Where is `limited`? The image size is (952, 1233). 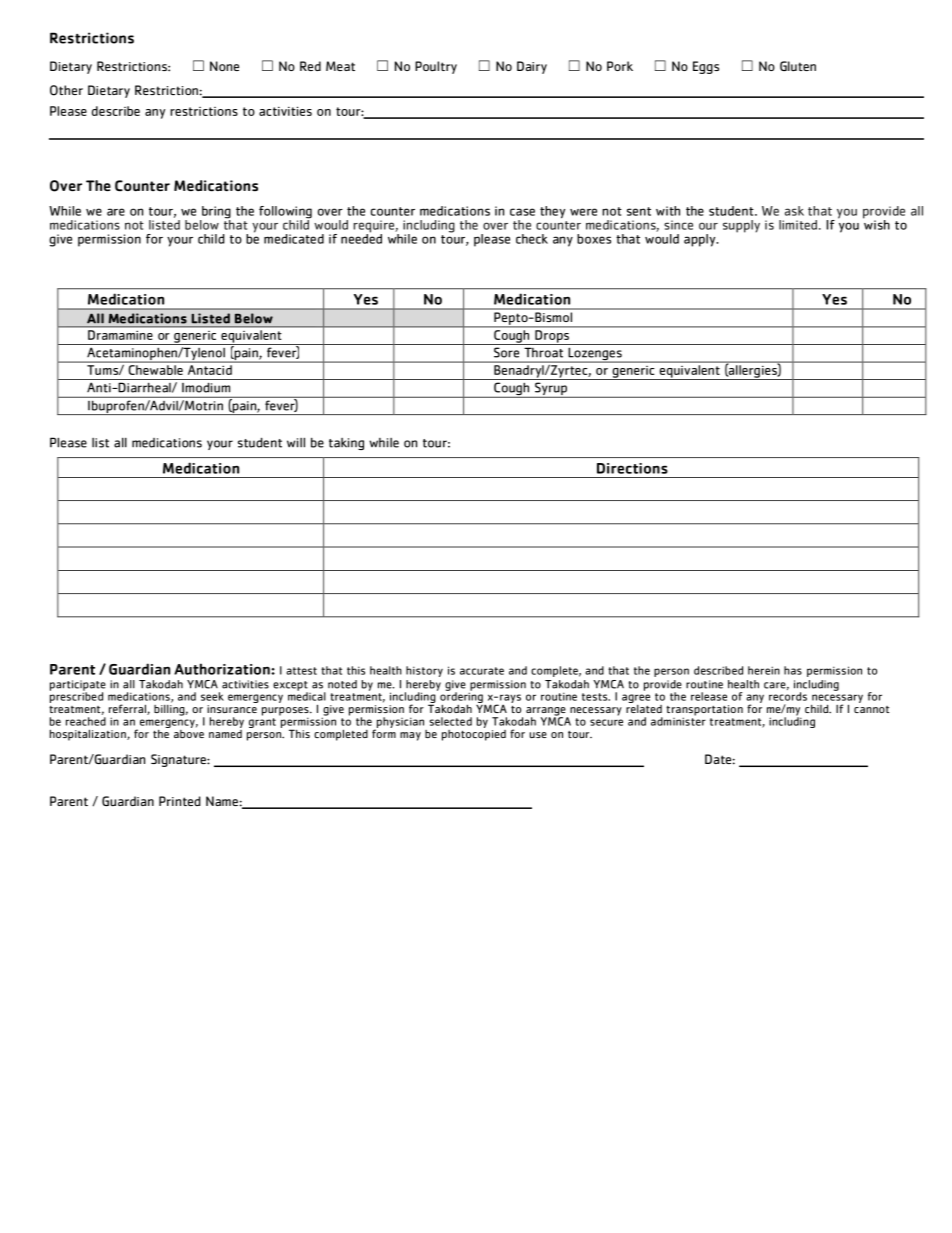 limited is located at coordinates (798, 225).
